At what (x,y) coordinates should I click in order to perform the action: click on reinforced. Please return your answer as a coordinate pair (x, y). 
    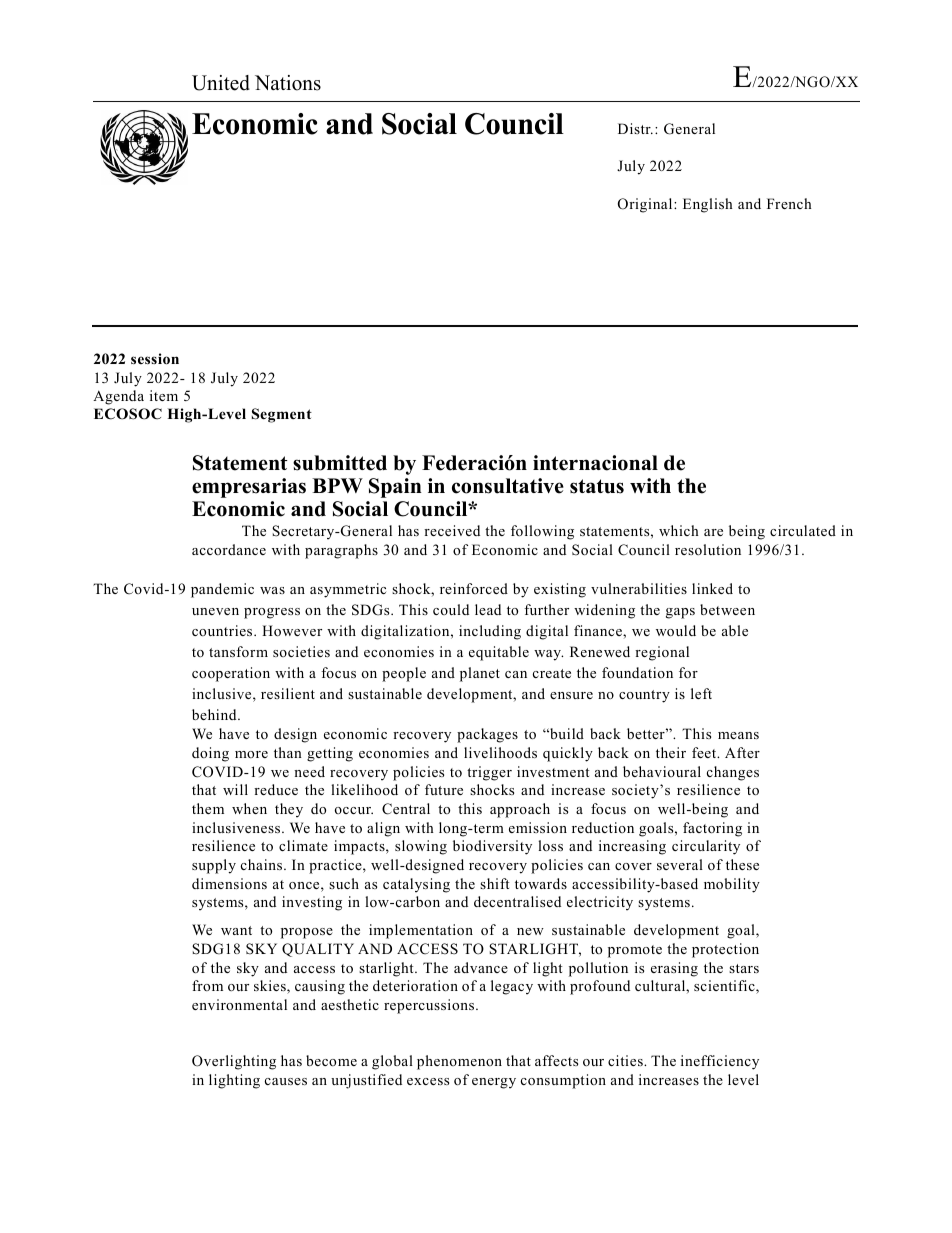
    Looking at the image, I should click on (474, 588).
